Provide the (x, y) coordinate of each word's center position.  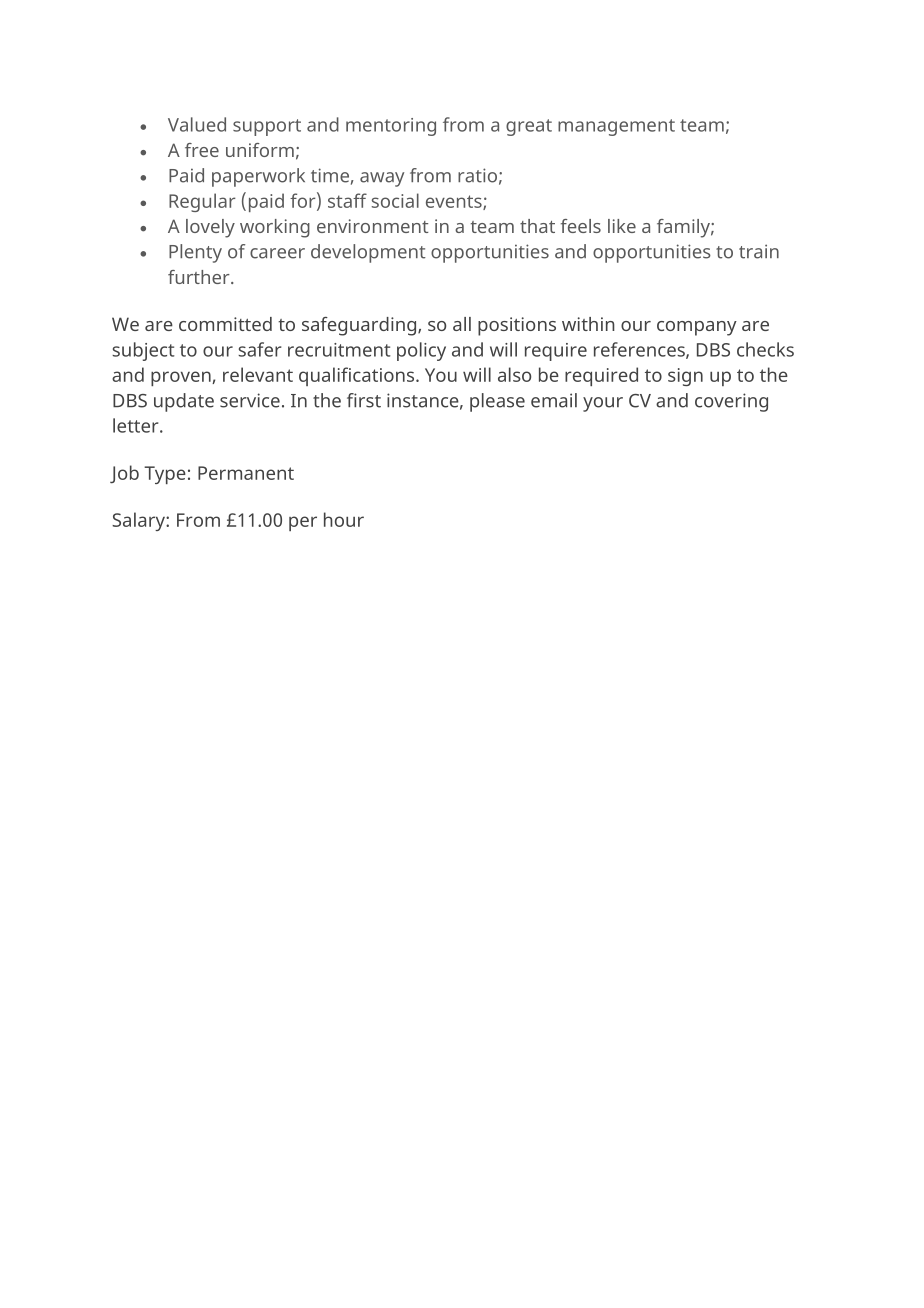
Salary (139, 521)
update (184, 402)
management (616, 127)
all (462, 324)
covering (731, 402)
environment (373, 226)
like (622, 226)
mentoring (391, 127)
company (697, 328)
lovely (210, 228)
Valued (197, 124)
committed (225, 324)
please (497, 402)
